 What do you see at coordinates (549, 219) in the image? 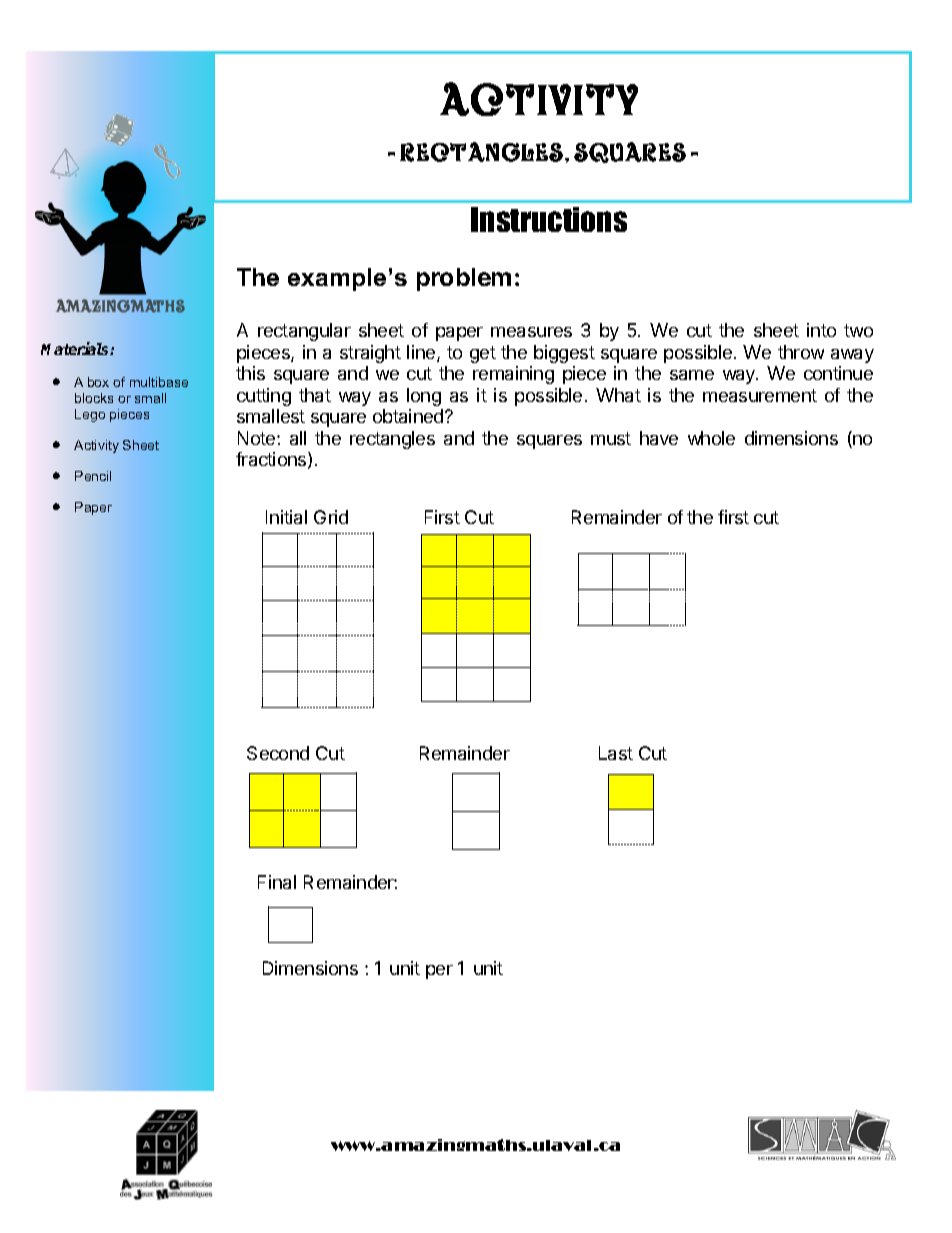
I see `Instructions` at bounding box center [549, 219].
